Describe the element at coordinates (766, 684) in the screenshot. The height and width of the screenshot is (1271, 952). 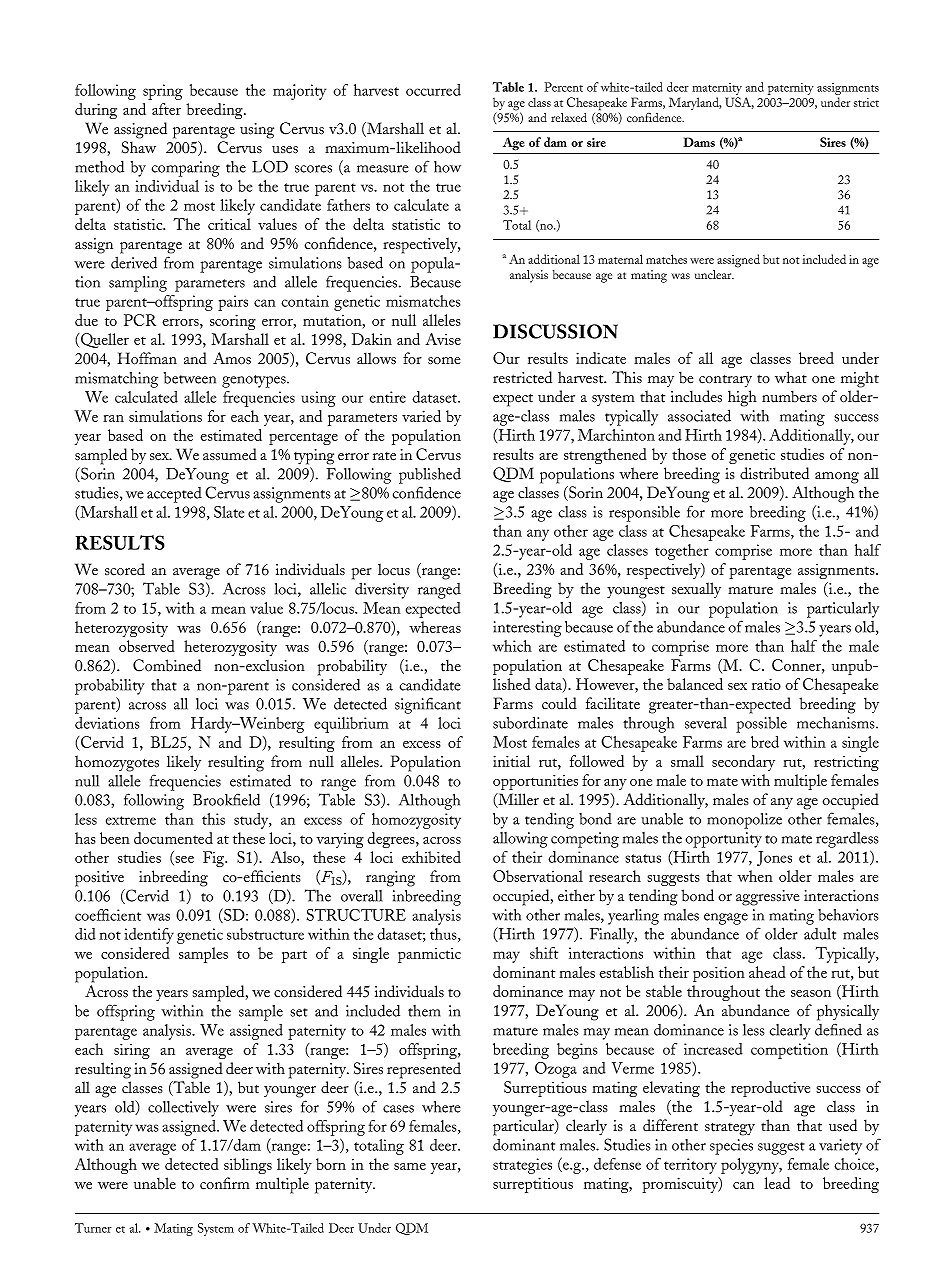
I see `ratio` at that location.
